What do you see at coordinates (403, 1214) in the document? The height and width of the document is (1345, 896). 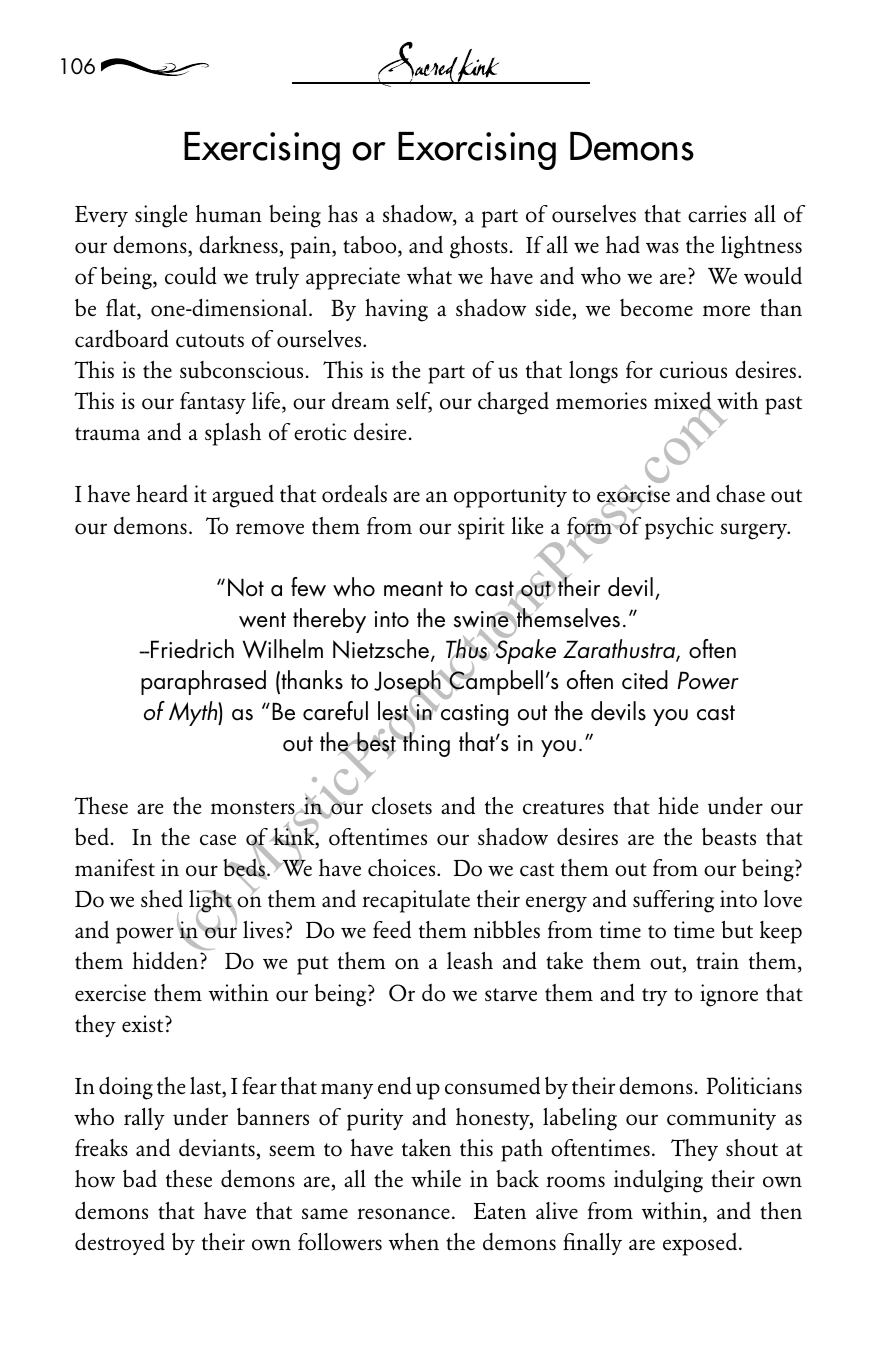 I see `resonance` at bounding box center [403, 1214].
